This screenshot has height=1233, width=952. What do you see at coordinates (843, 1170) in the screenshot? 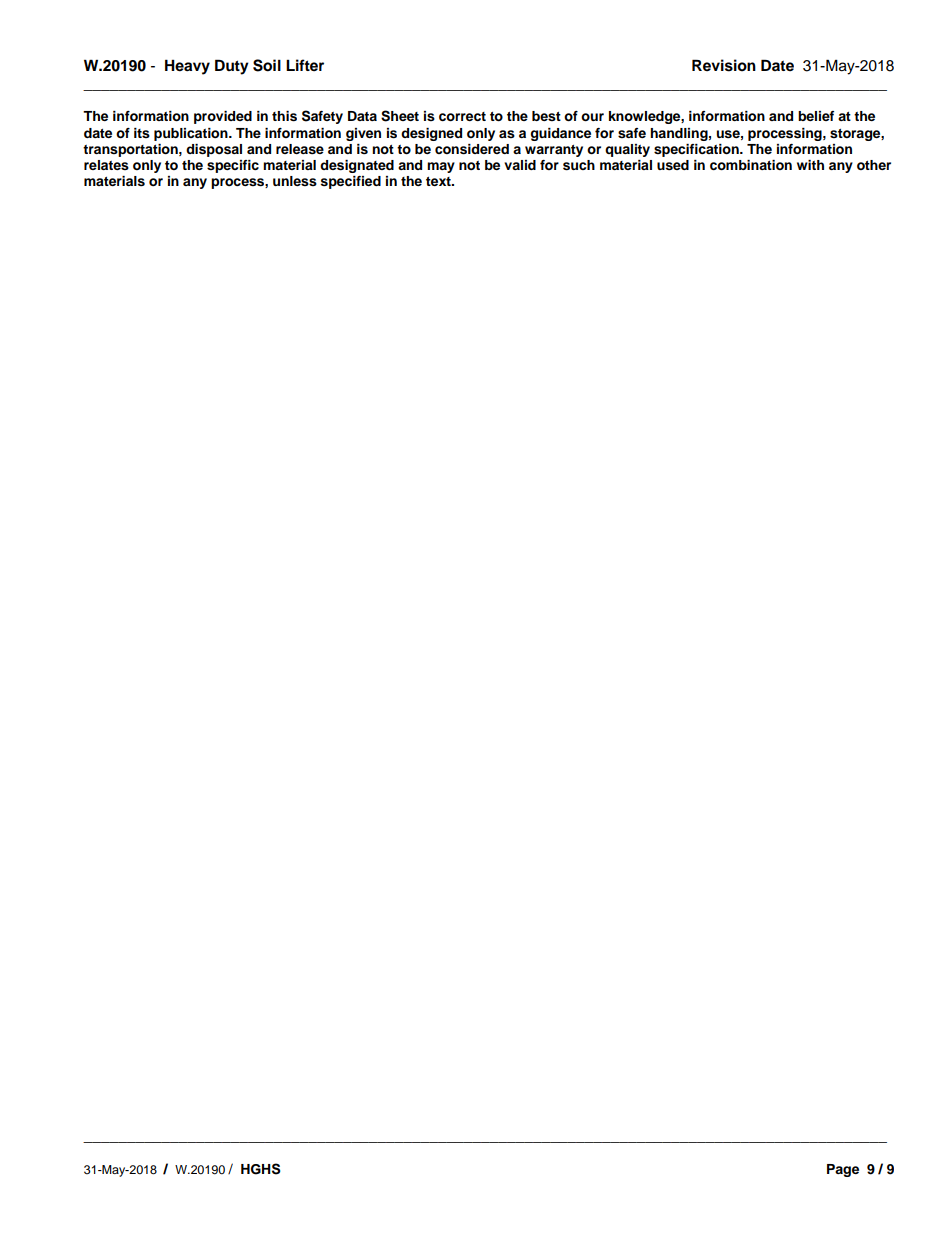
I see `Page` at bounding box center [843, 1170].
